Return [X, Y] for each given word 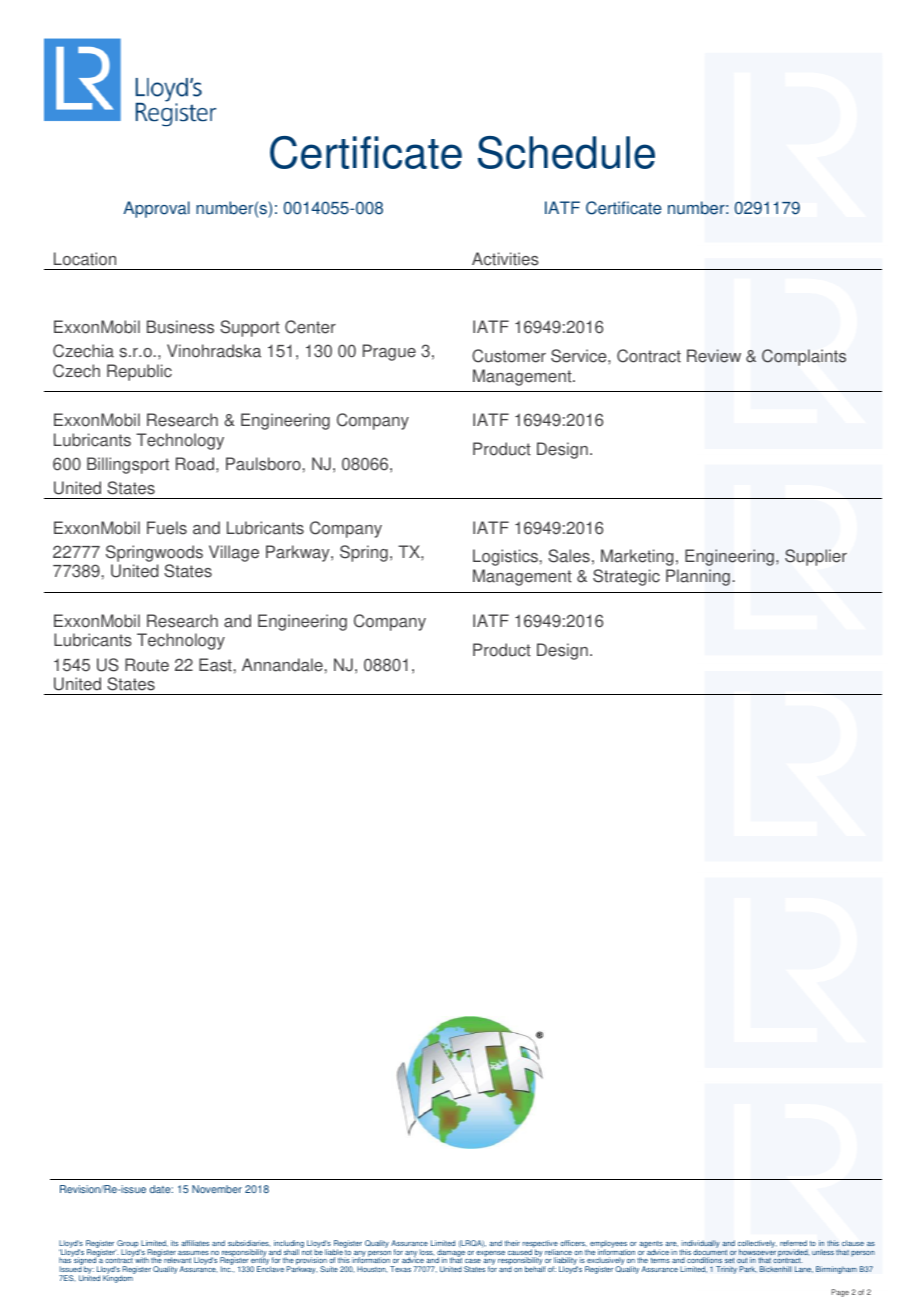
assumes [193, 1254]
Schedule [566, 152]
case [473, 1263]
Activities [505, 259]
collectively [757, 1245]
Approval [156, 209]
